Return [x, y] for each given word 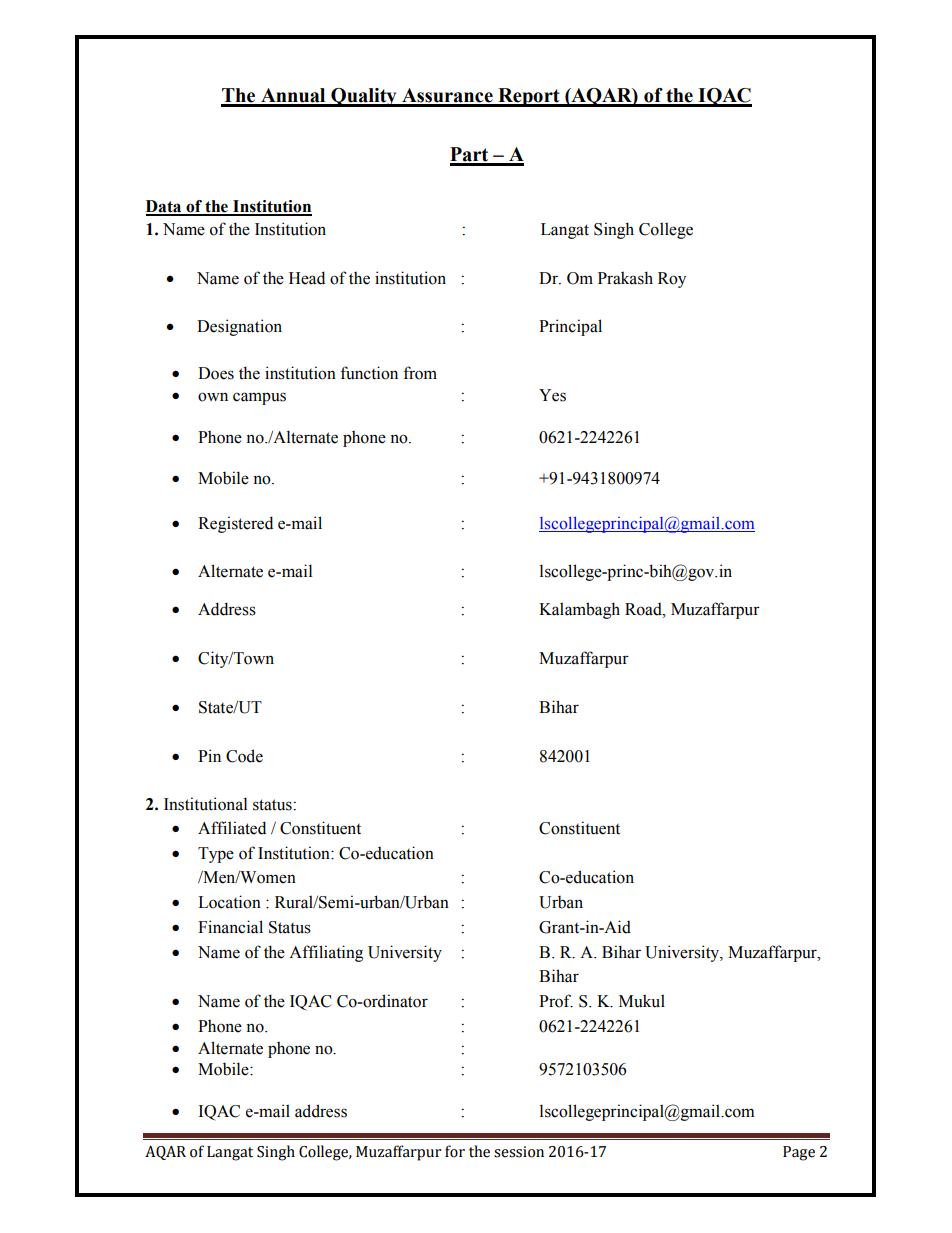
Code [244, 756]
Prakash [625, 278]
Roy [672, 280]
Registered [235, 524]
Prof [556, 1001]
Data [165, 207]
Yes [552, 395]
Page [799, 1153]
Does [216, 373]
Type [216, 855]
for [455, 1151]
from [420, 373]
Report [529, 97]
